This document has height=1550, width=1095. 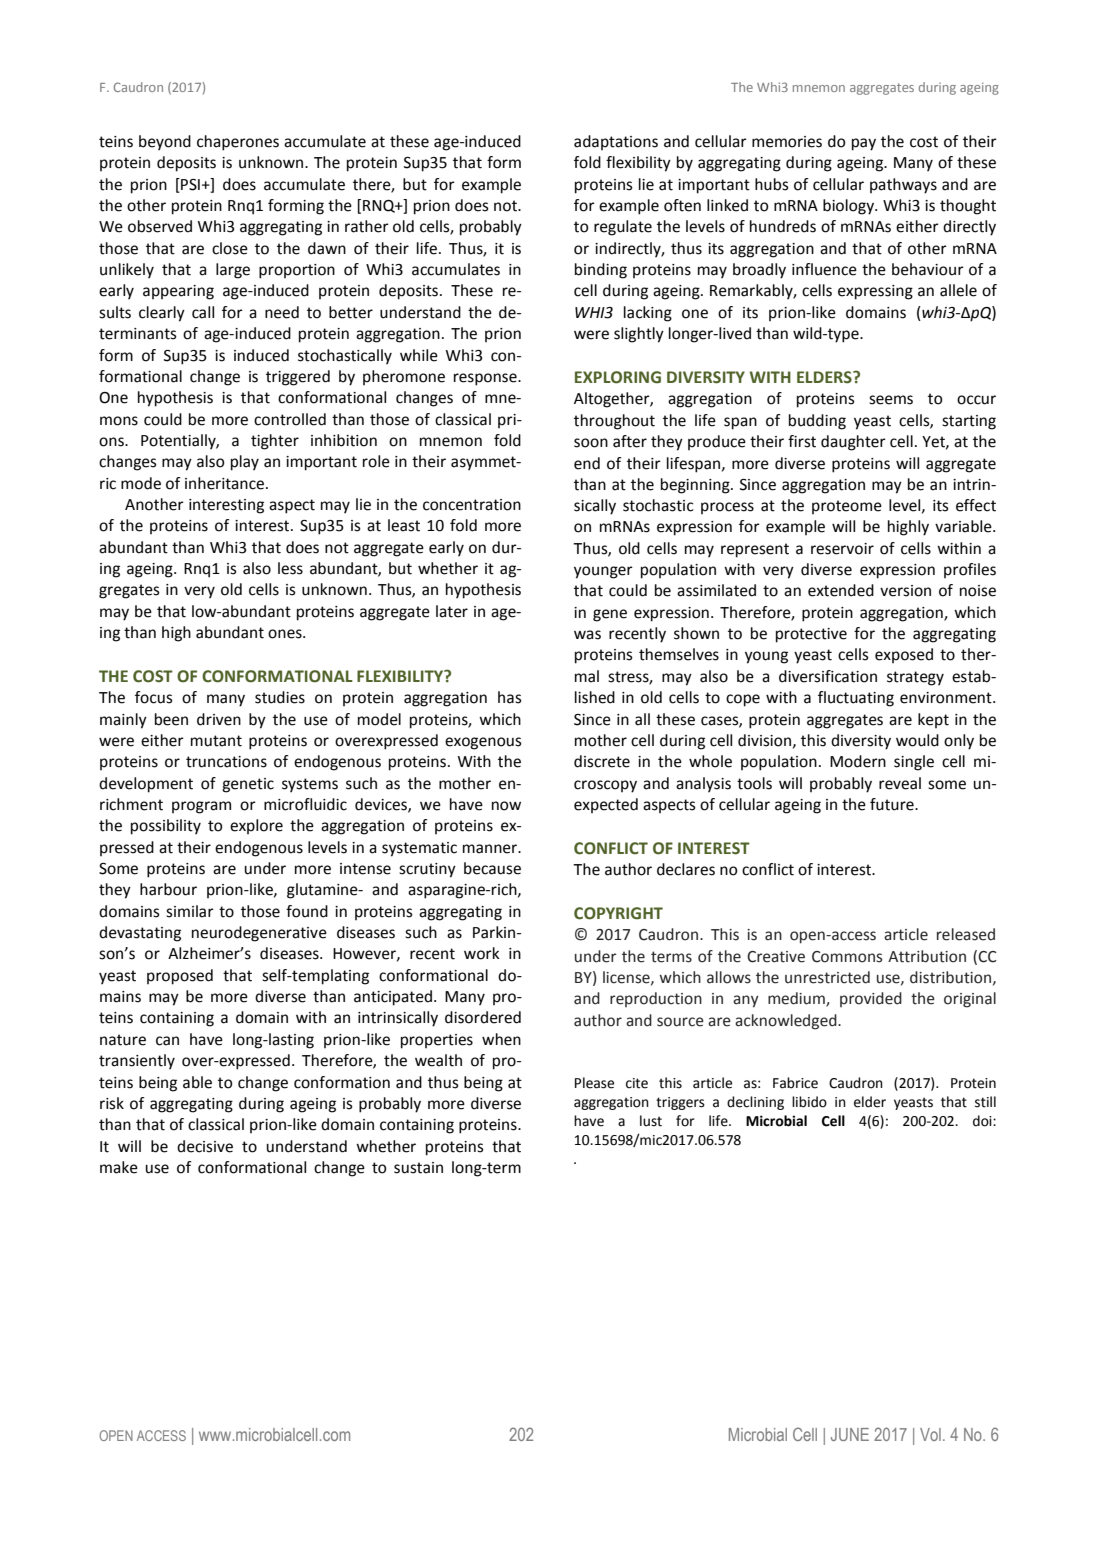 I want to click on make, so click(x=119, y=1167).
